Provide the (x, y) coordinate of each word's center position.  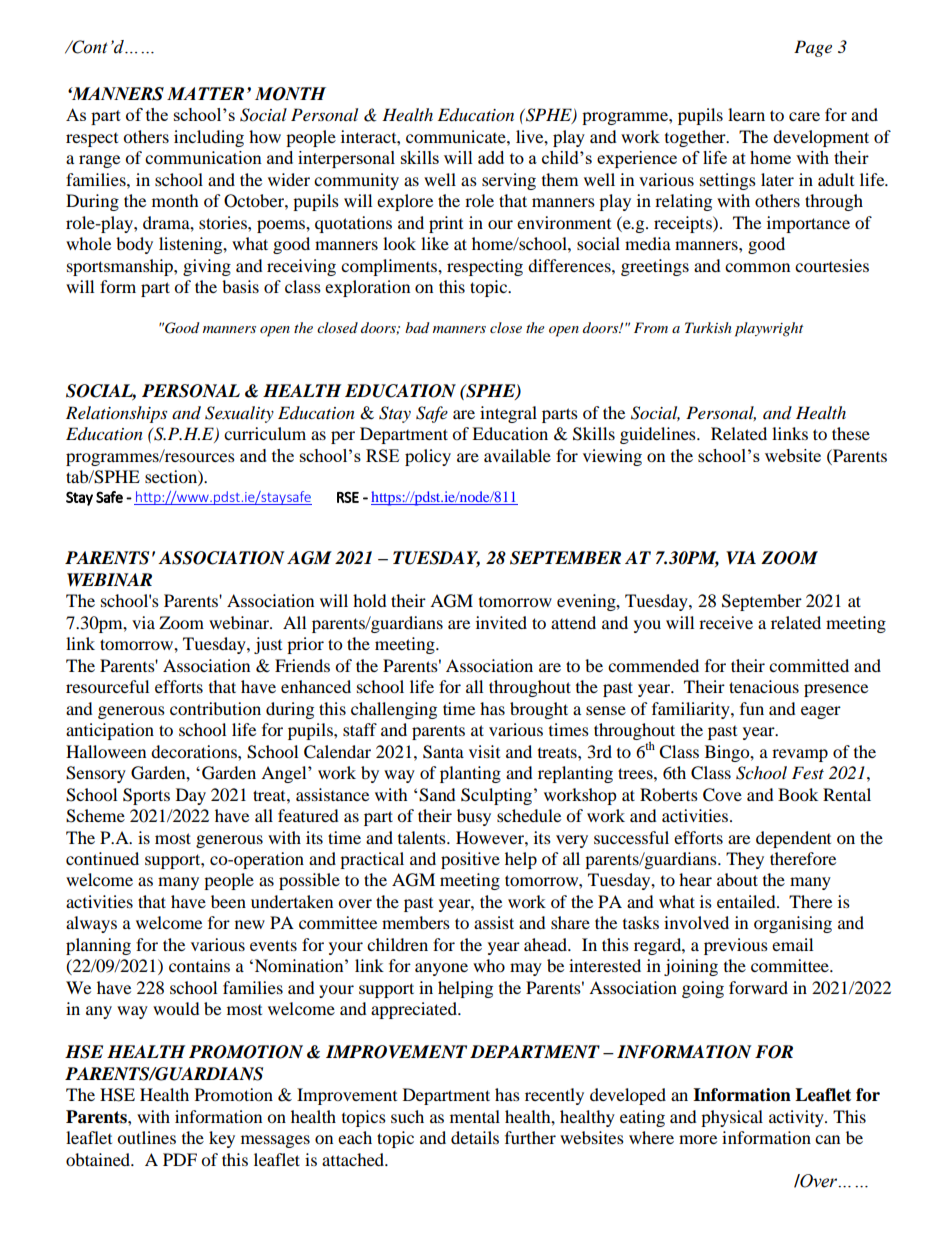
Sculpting (496, 796)
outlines (146, 1137)
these (851, 433)
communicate (457, 136)
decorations (195, 751)
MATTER (205, 93)
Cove (722, 795)
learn (746, 114)
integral (508, 414)
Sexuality (239, 414)
